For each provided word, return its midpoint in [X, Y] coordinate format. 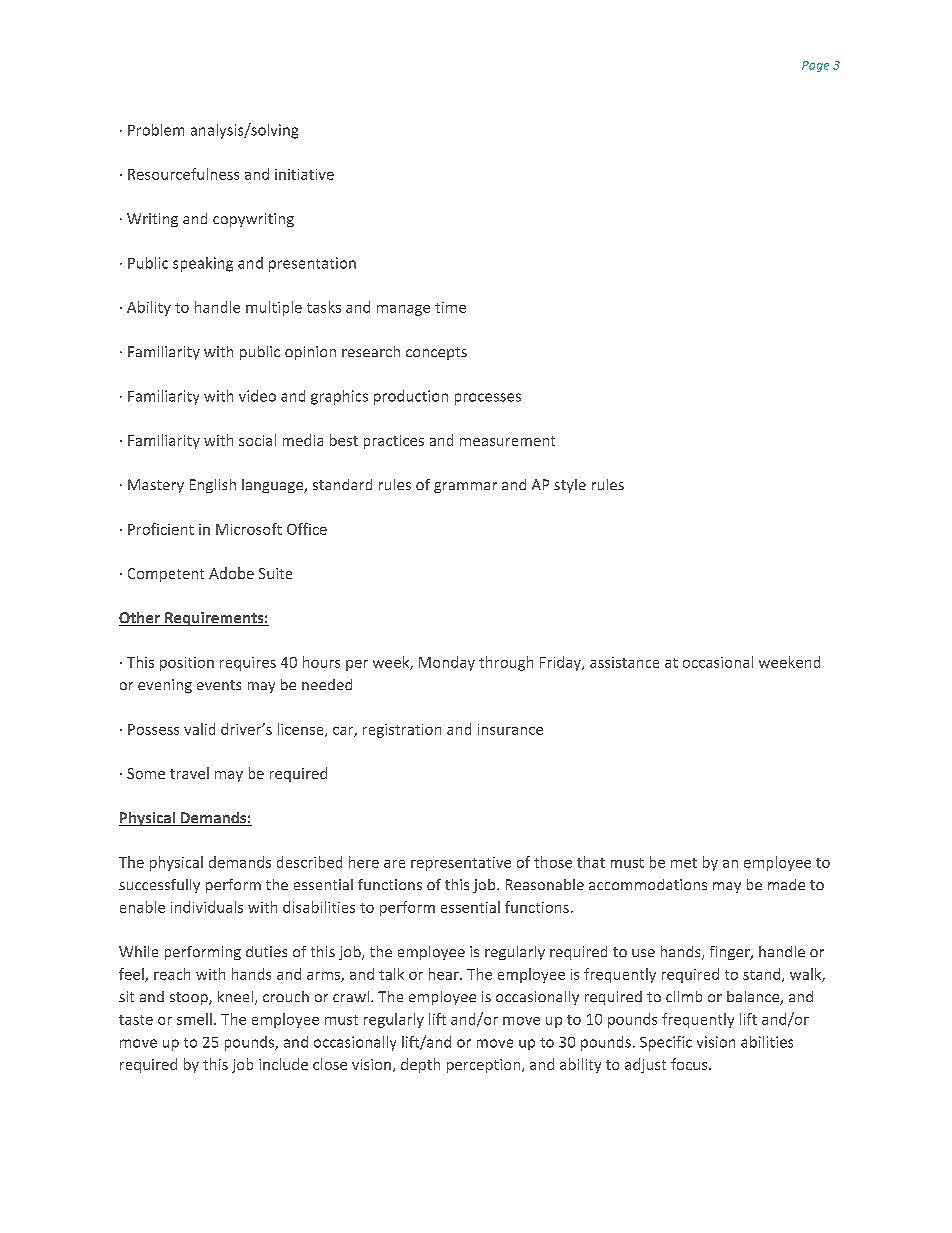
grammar [465, 487]
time [450, 307]
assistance [624, 662]
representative [461, 864]
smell [194, 1019]
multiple [274, 308]
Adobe [231, 573]
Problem [156, 130]
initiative [304, 174]
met [684, 863]
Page [815, 66]
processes [488, 399]
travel [189, 773]
